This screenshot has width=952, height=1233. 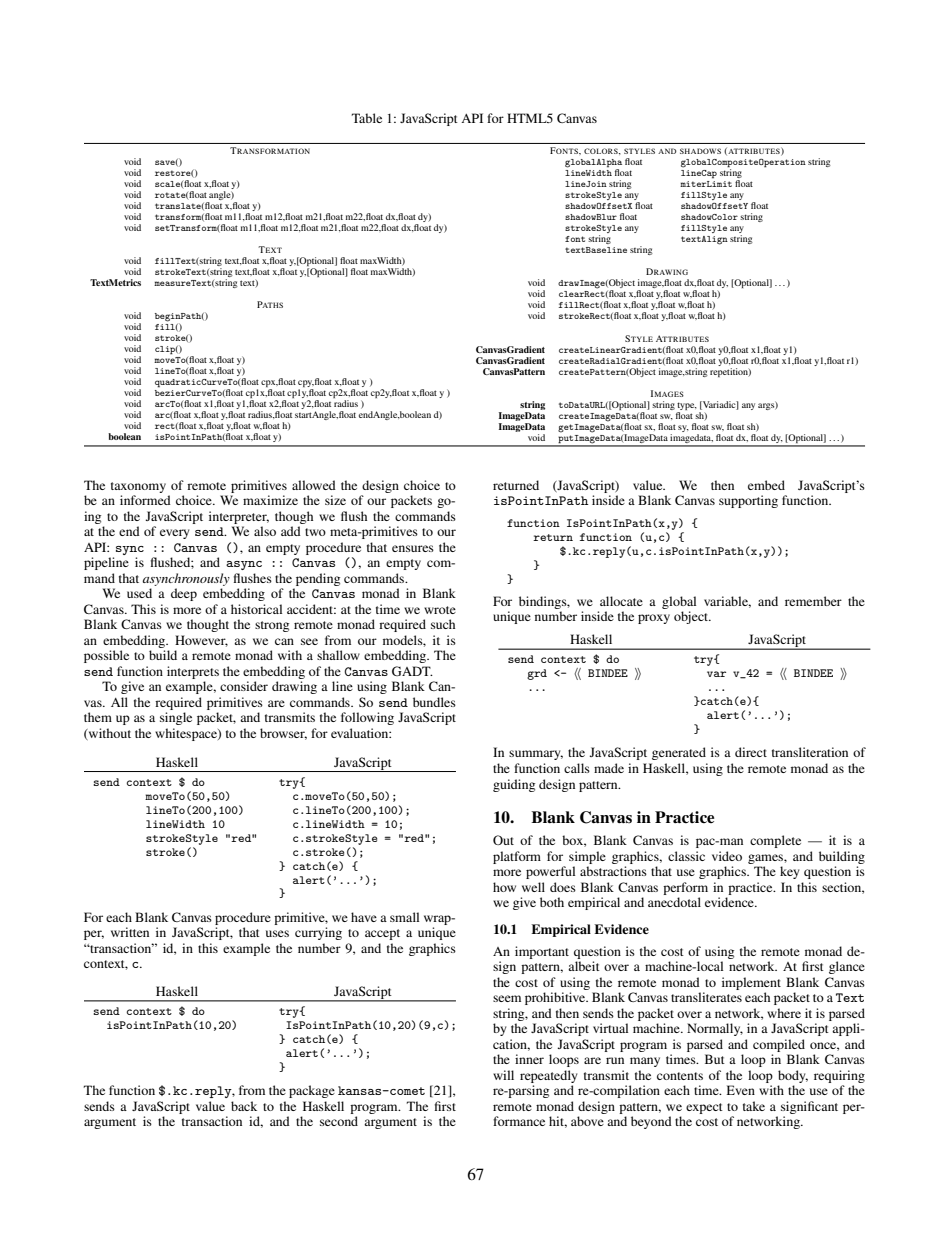 What do you see at coordinates (700, 151) in the screenshot?
I see `SHADOWS` at bounding box center [700, 151].
